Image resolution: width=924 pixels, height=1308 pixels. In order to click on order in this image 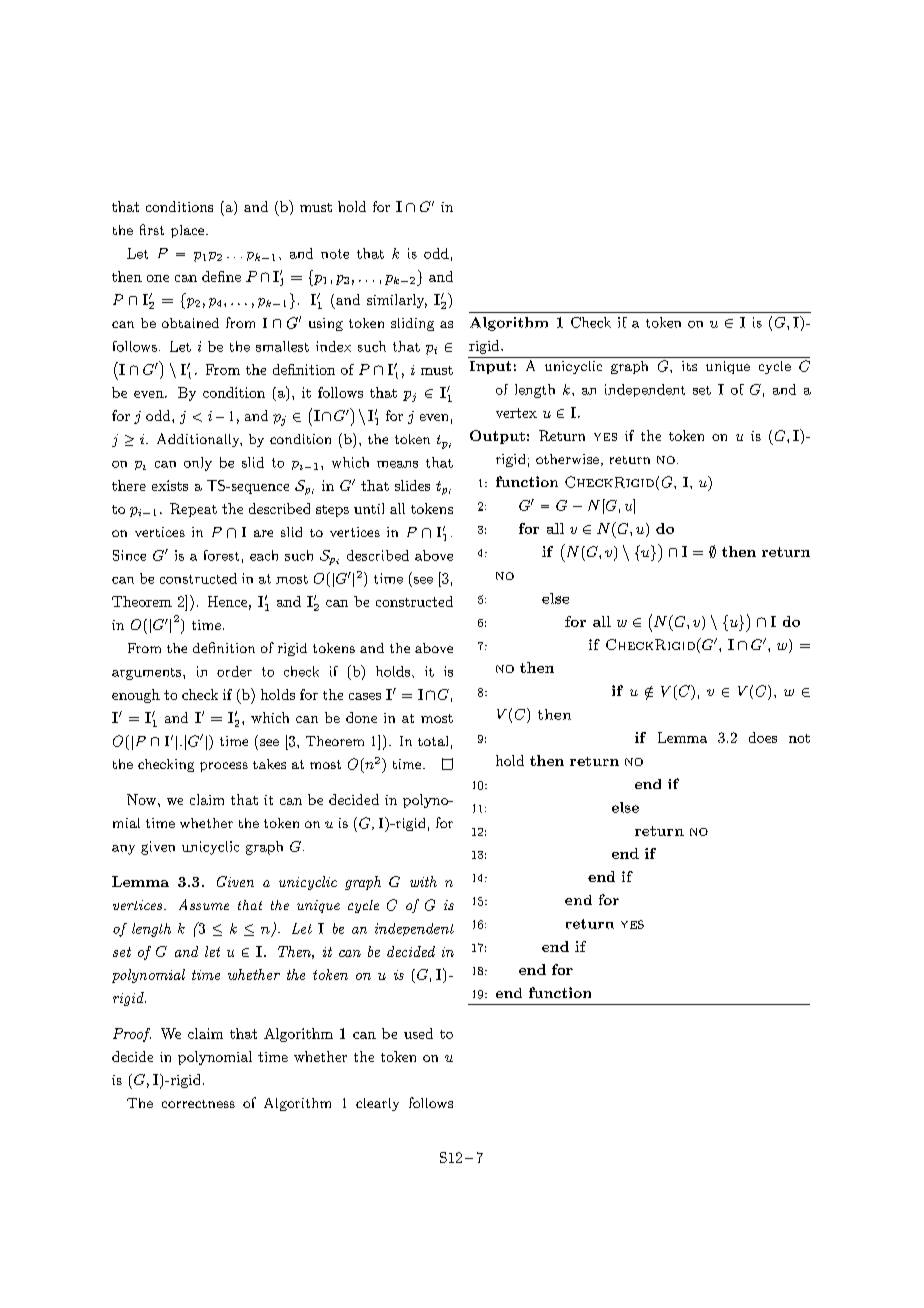, I will do `click(234, 671)`.
